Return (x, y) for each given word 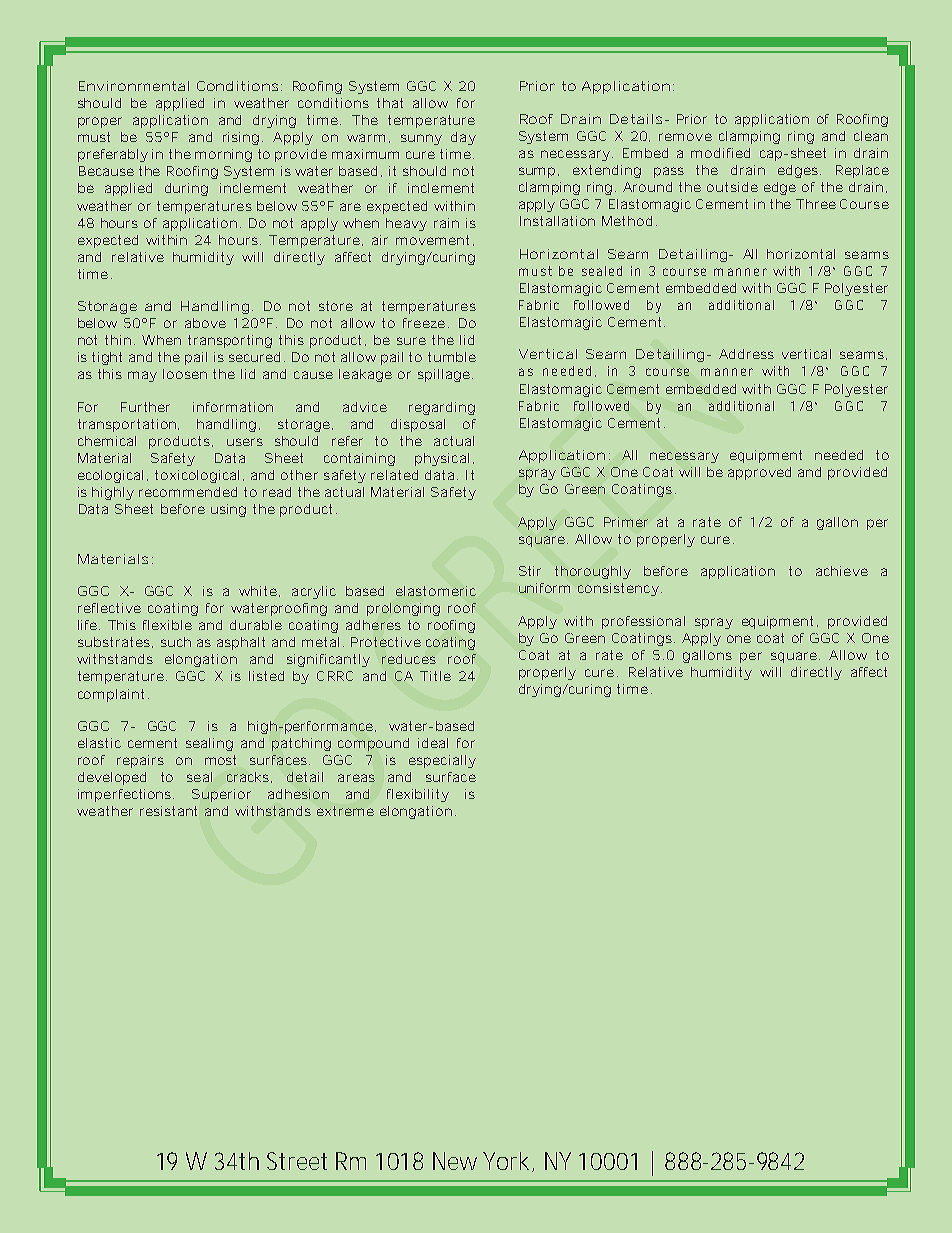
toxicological (197, 476)
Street (297, 1161)
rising (241, 138)
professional (643, 622)
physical (442, 459)
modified (720, 153)
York (508, 1162)
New (455, 1161)
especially (442, 761)
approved (759, 473)
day (463, 138)
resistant (168, 811)
